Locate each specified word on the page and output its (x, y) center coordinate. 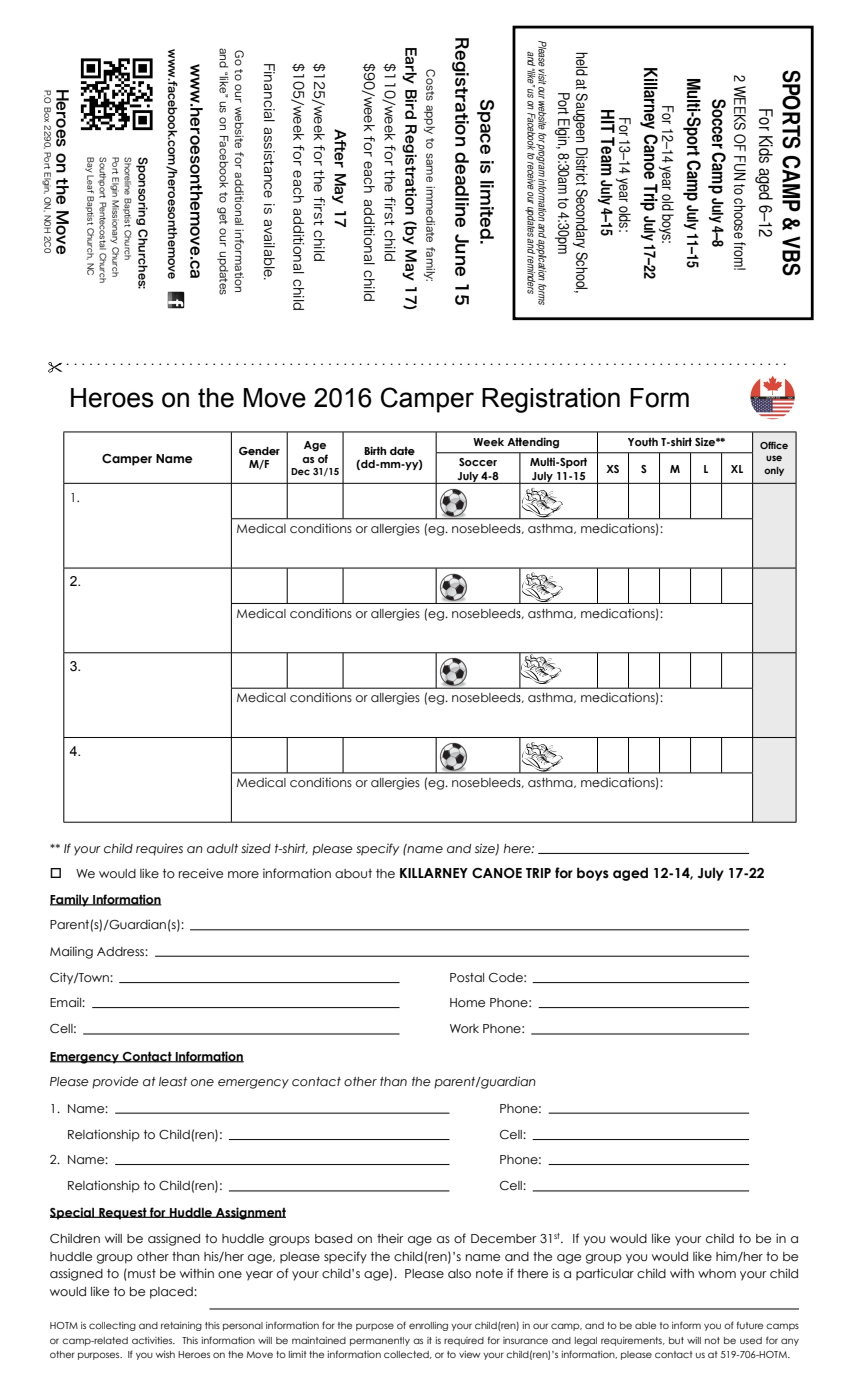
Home (467, 1002)
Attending (533, 443)
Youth (643, 442)
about (353, 873)
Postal (467, 977)
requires (159, 850)
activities (153, 1340)
